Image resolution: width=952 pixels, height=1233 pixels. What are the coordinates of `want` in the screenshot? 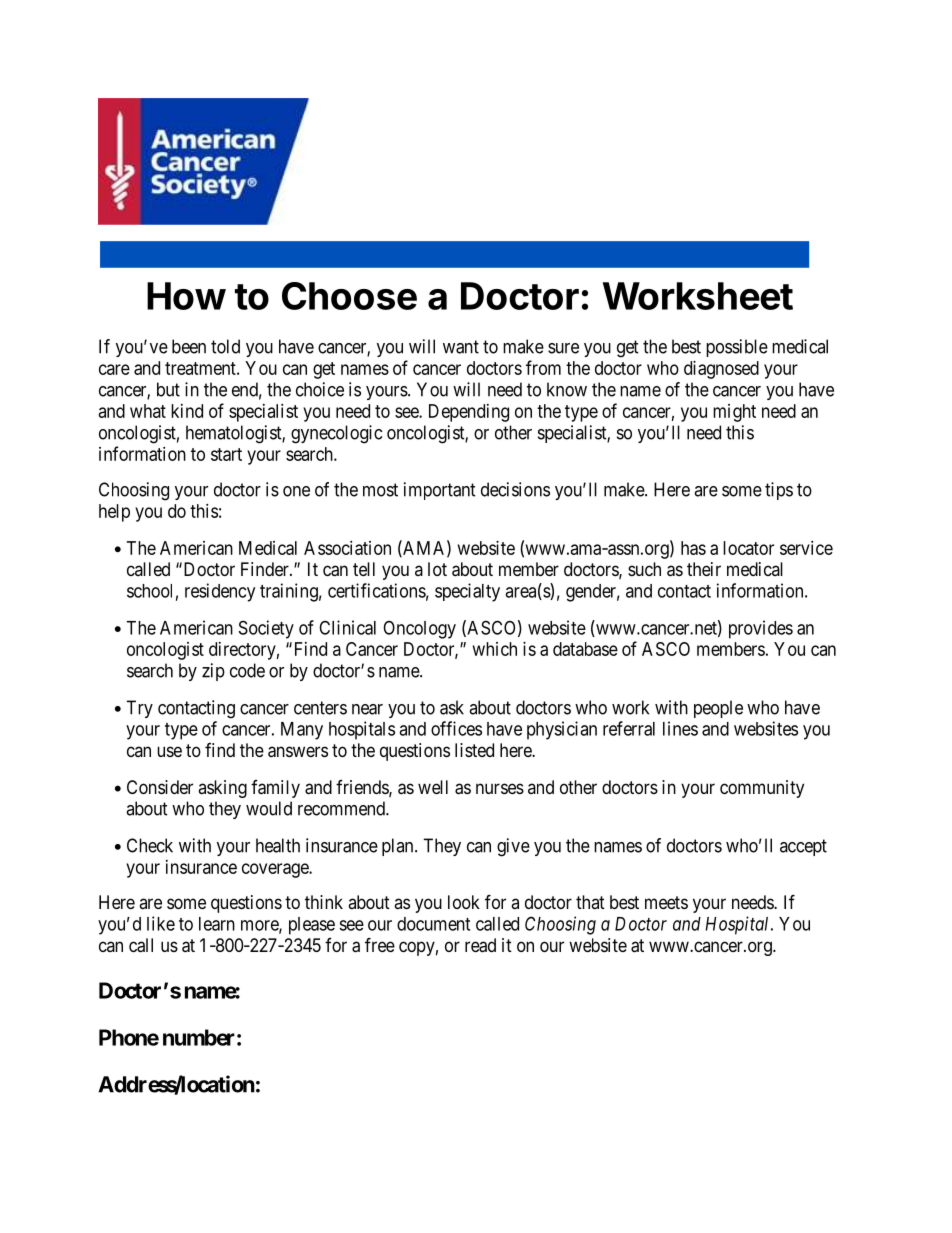 It's located at (461, 347).
